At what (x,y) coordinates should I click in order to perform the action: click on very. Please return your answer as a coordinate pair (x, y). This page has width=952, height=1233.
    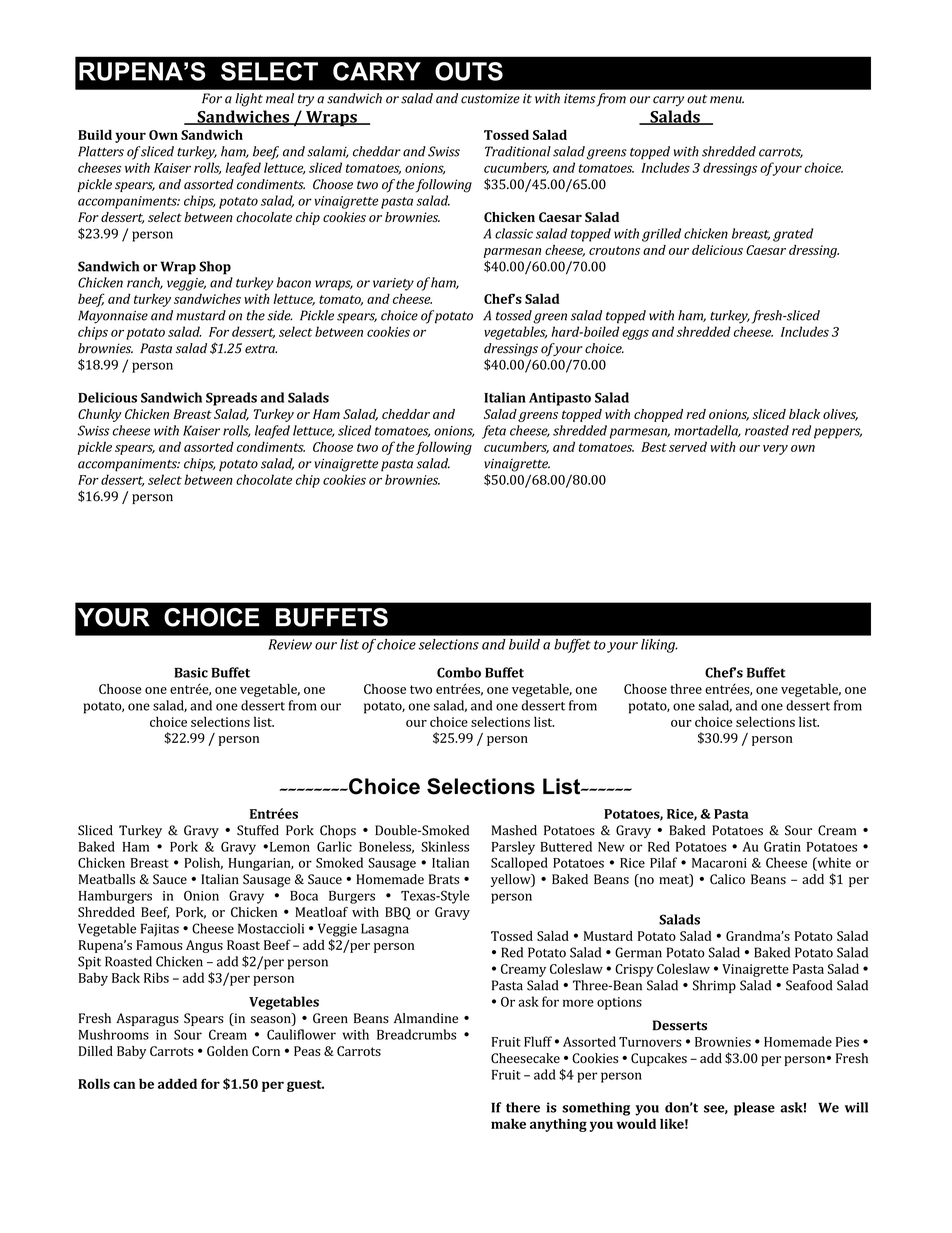
    Looking at the image, I should click on (775, 450).
